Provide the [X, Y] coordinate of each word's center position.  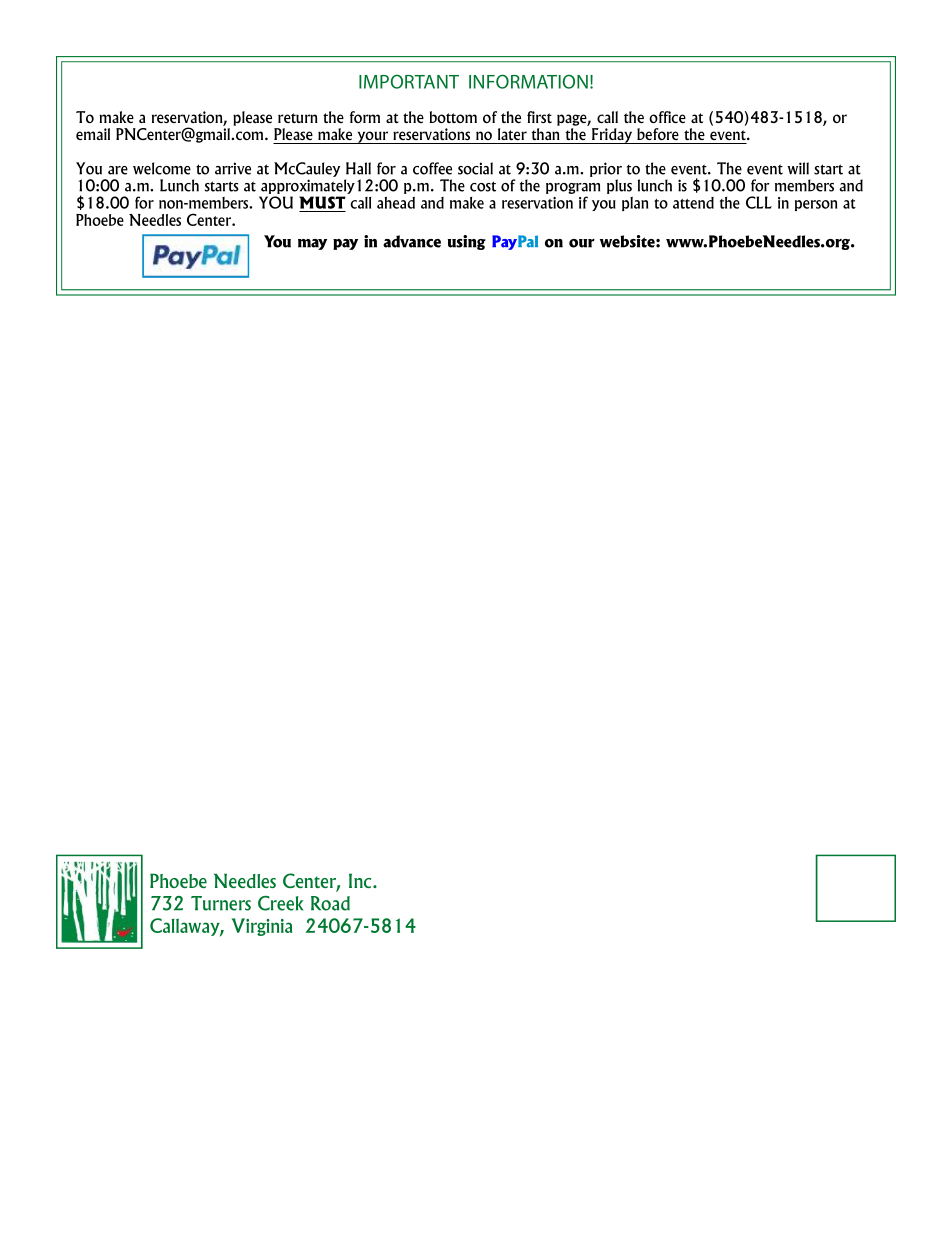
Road [330, 903]
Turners [221, 903]
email [93, 134]
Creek [280, 903]
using [467, 242]
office [667, 117]
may [312, 244]
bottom [453, 117]
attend [693, 203]
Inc [361, 880]
